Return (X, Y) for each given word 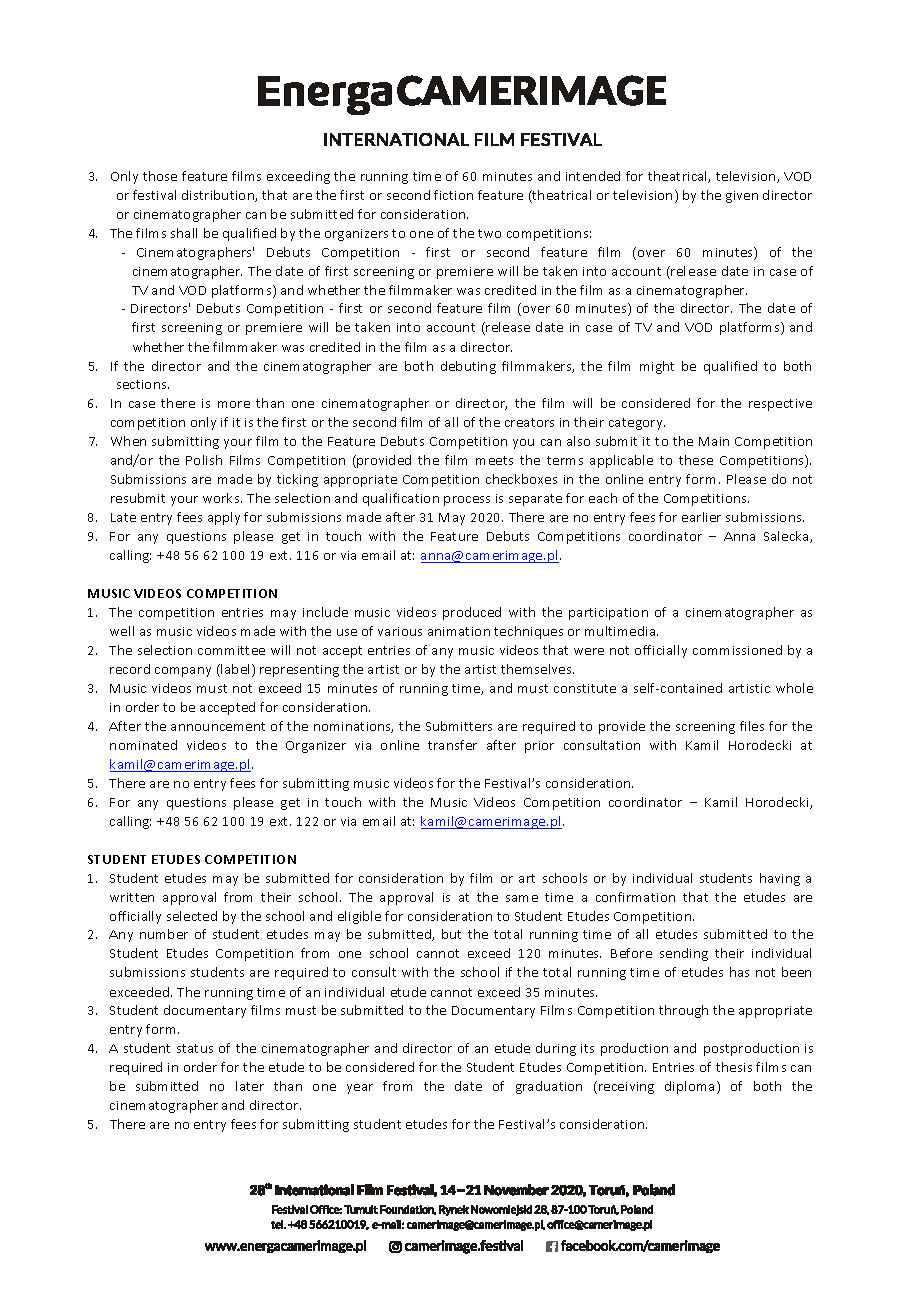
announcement (218, 726)
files (752, 726)
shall (184, 233)
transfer (452, 745)
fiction (453, 195)
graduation (549, 1087)
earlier (701, 517)
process (467, 501)
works (222, 498)
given (742, 197)
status (195, 1048)
